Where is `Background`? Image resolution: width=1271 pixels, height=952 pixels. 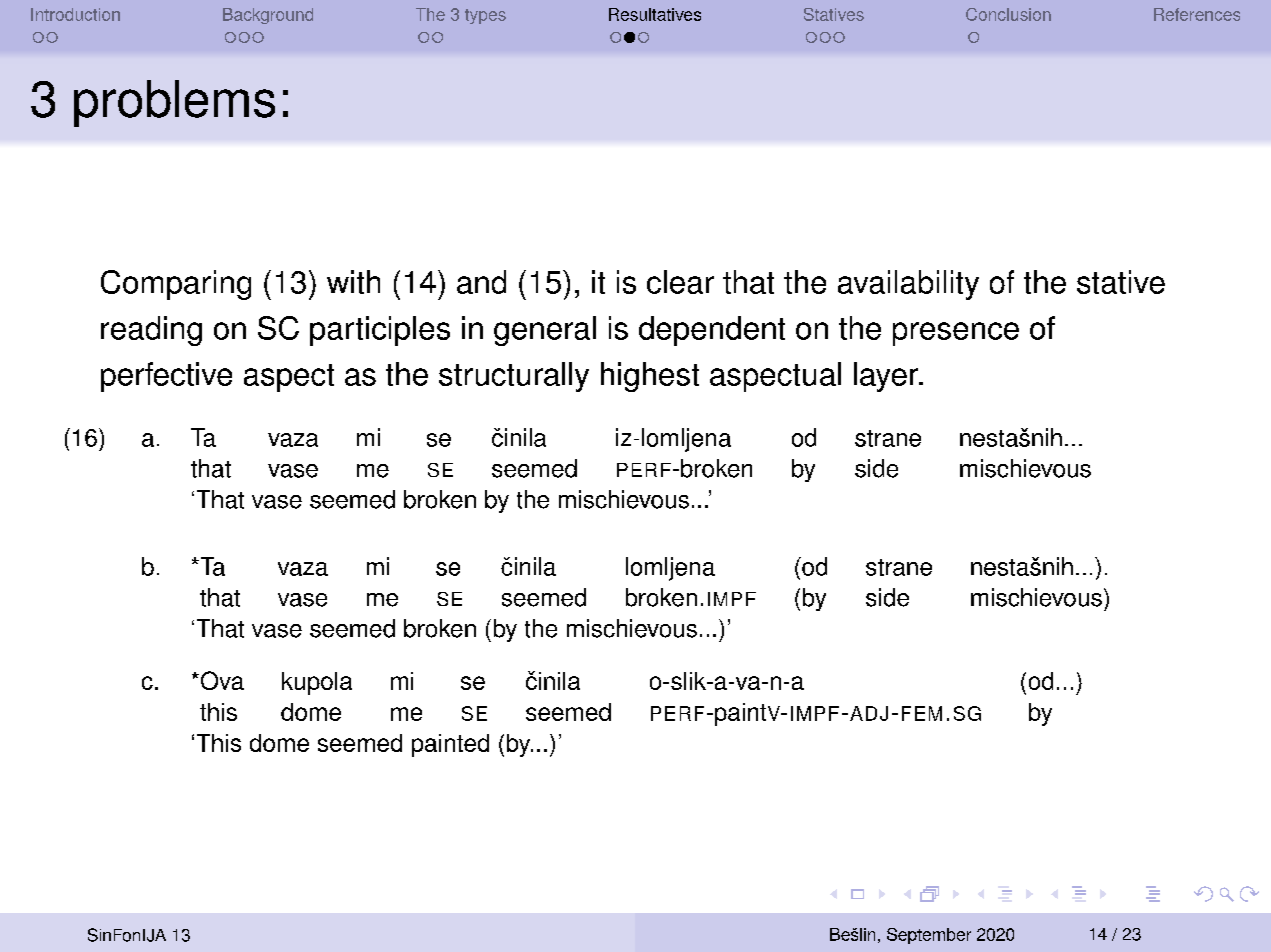 Background is located at coordinates (268, 16).
